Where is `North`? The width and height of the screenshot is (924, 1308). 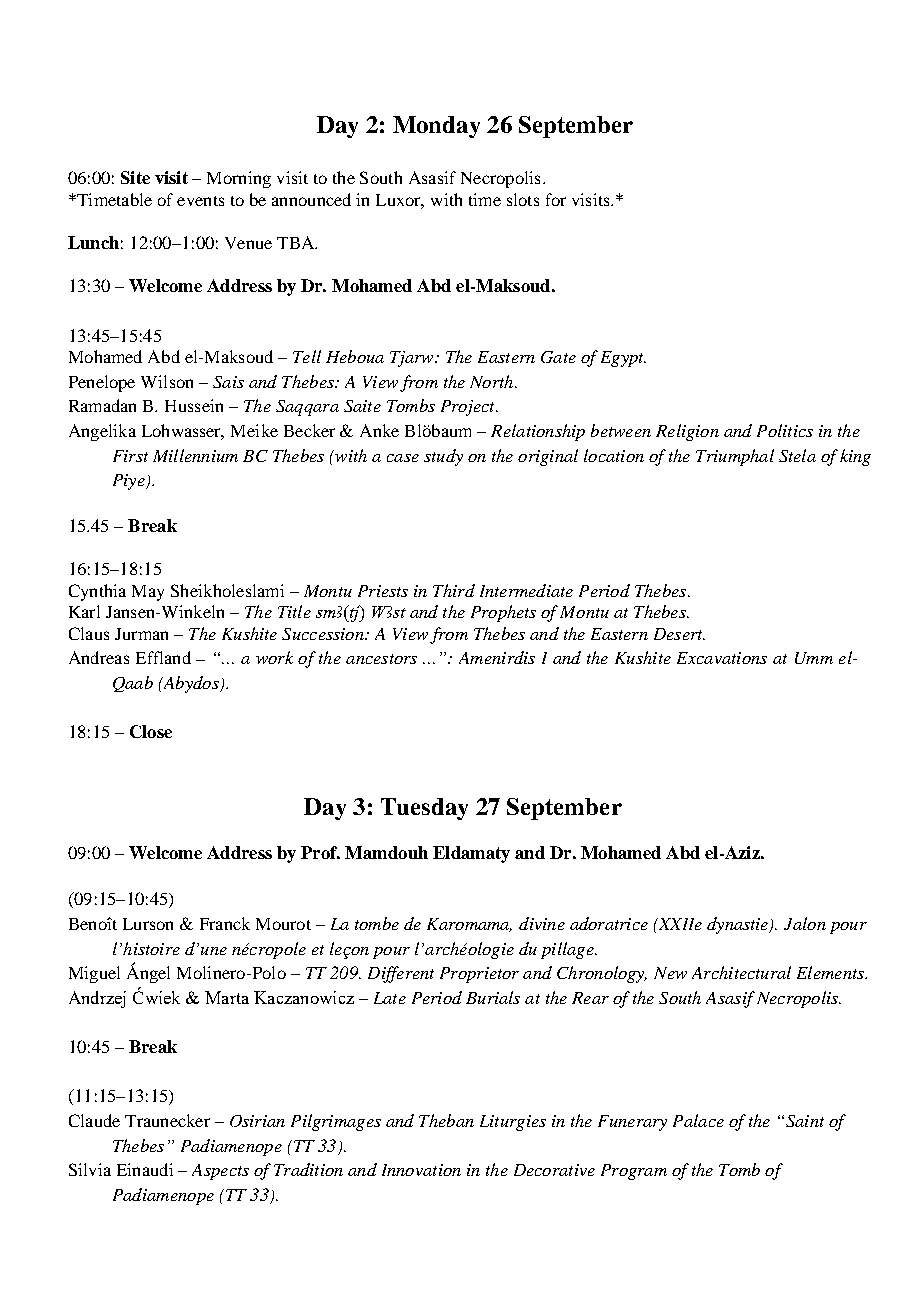
North is located at coordinates (493, 381).
